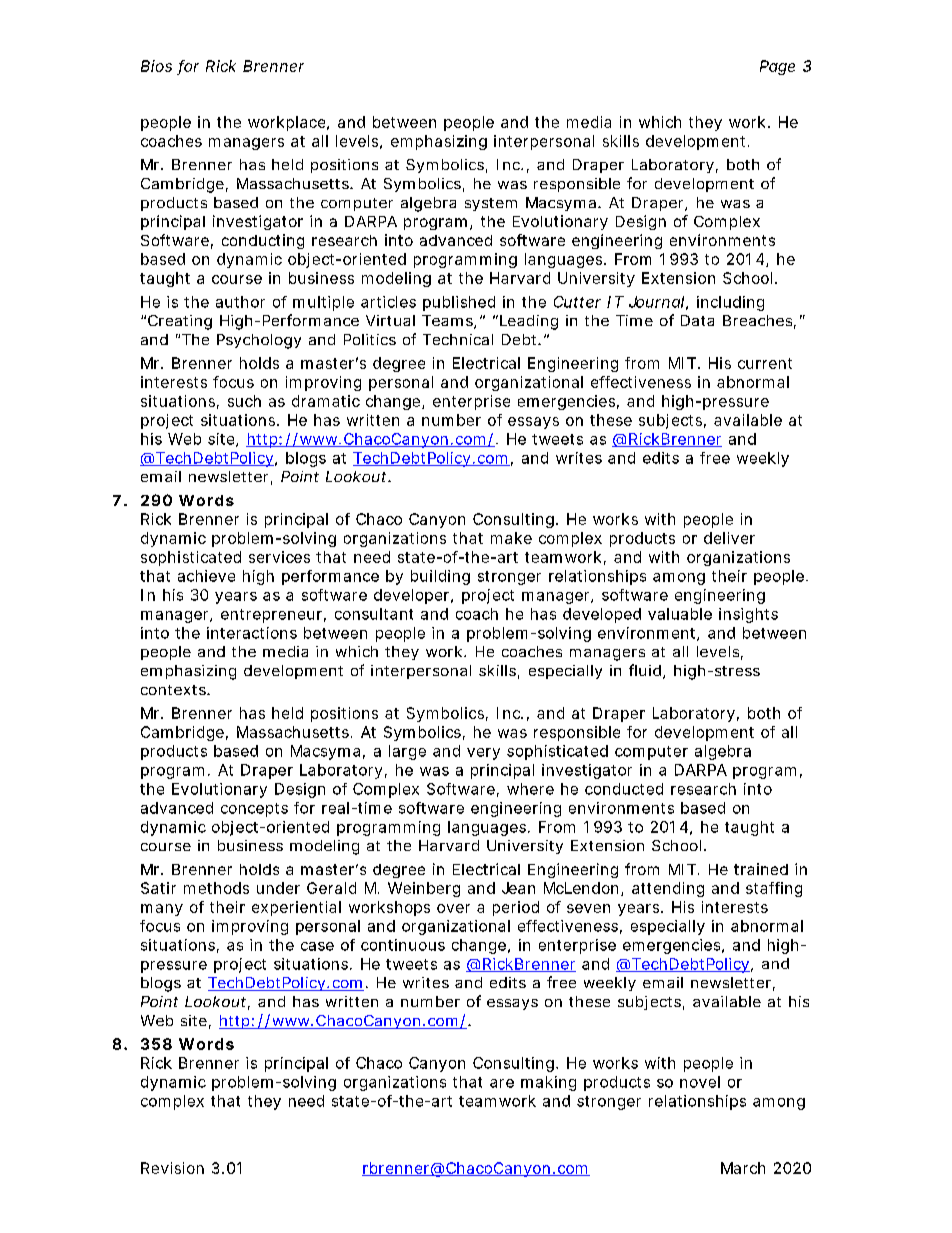 This image has height=1233, width=952. What do you see at coordinates (624, 789) in the image?
I see `conducted` at bounding box center [624, 789].
